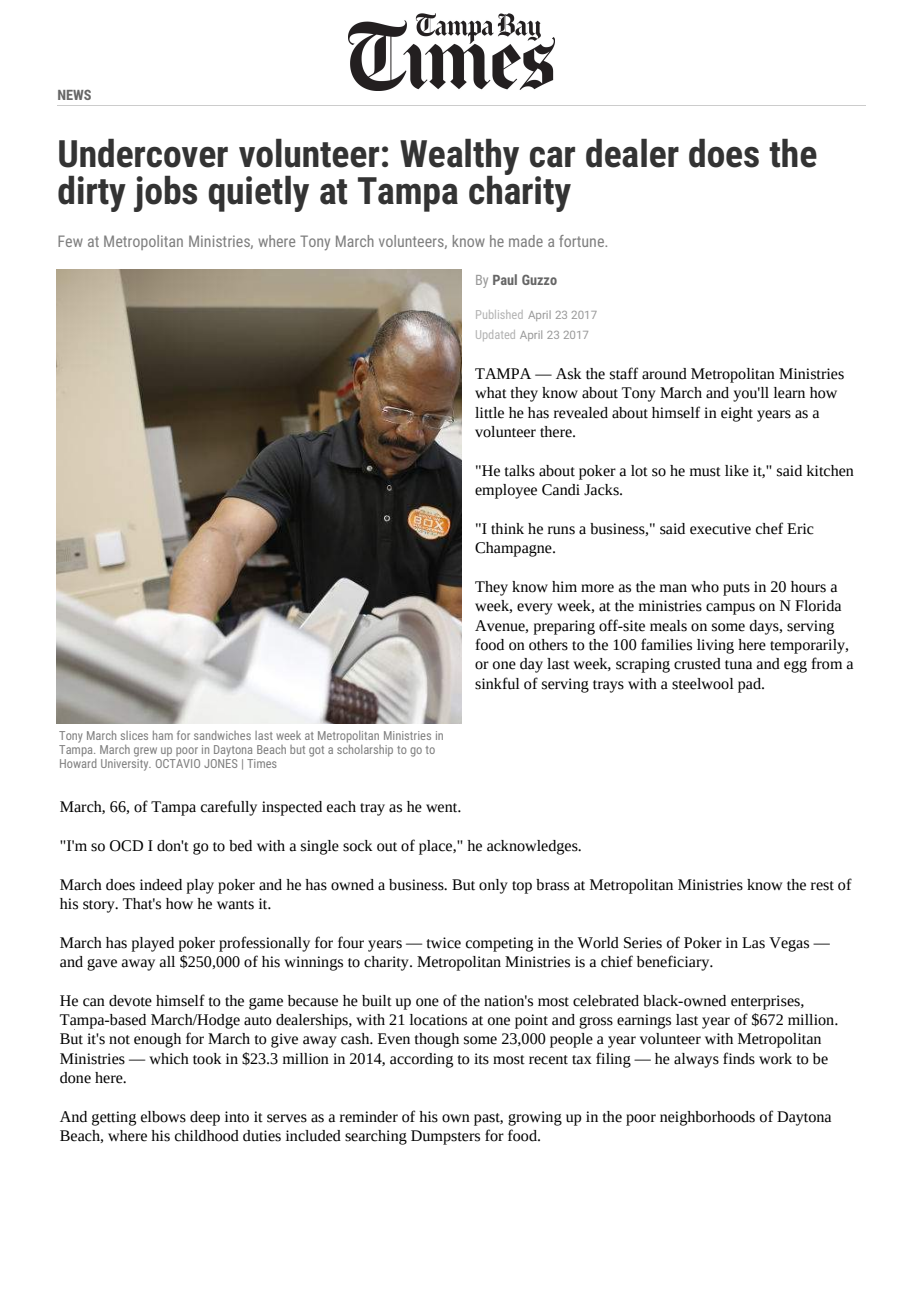 Image resolution: width=924 pixels, height=1308 pixels. What do you see at coordinates (178, 763) in the image?
I see `OCTAVIO` at bounding box center [178, 763].
